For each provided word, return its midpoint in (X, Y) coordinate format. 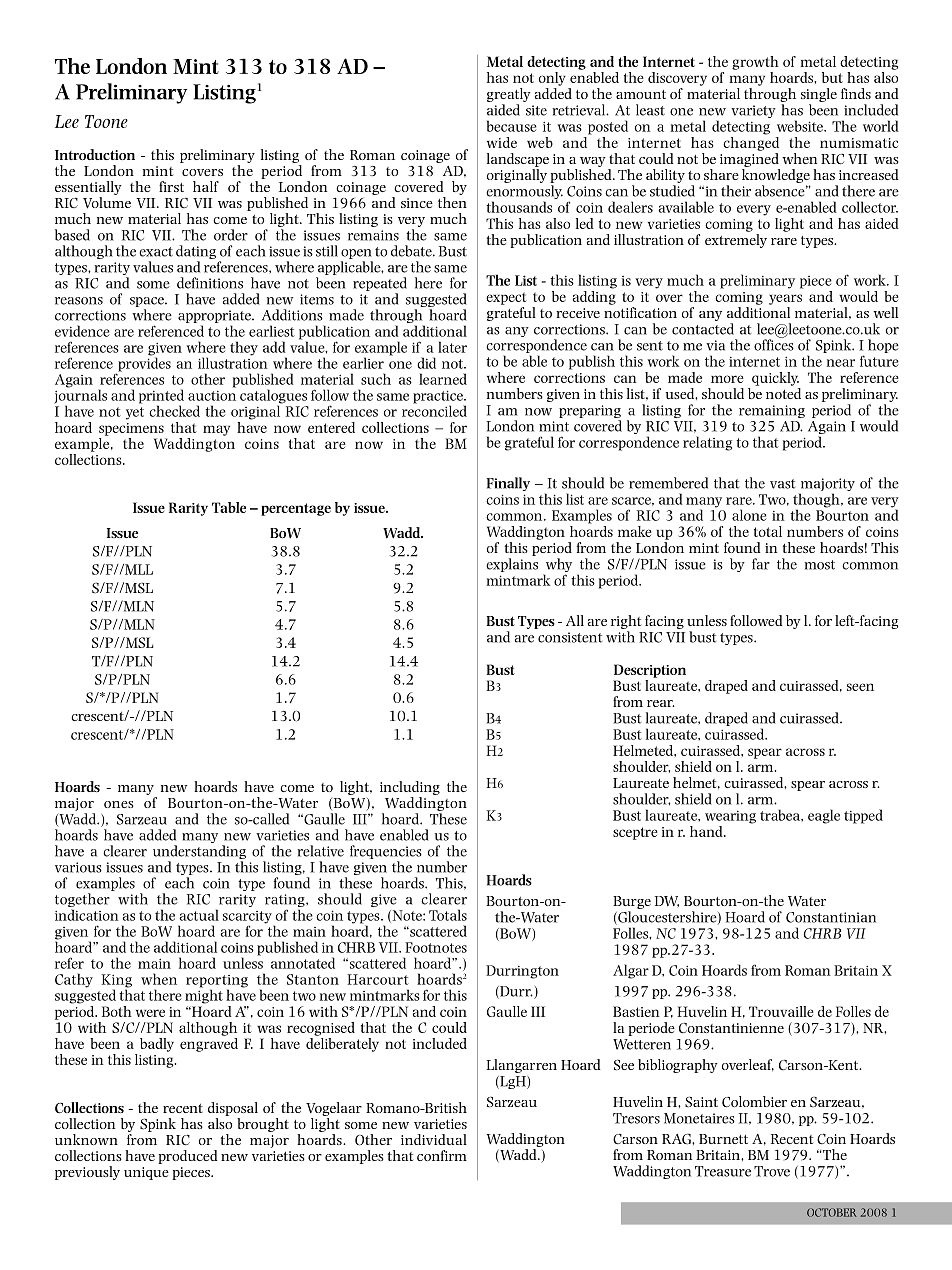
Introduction (95, 154)
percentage (296, 509)
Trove (772, 1171)
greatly (509, 95)
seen (860, 687)
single (819, 95)
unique (146, 1173)
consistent (570, 637)
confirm (442, 1155)
